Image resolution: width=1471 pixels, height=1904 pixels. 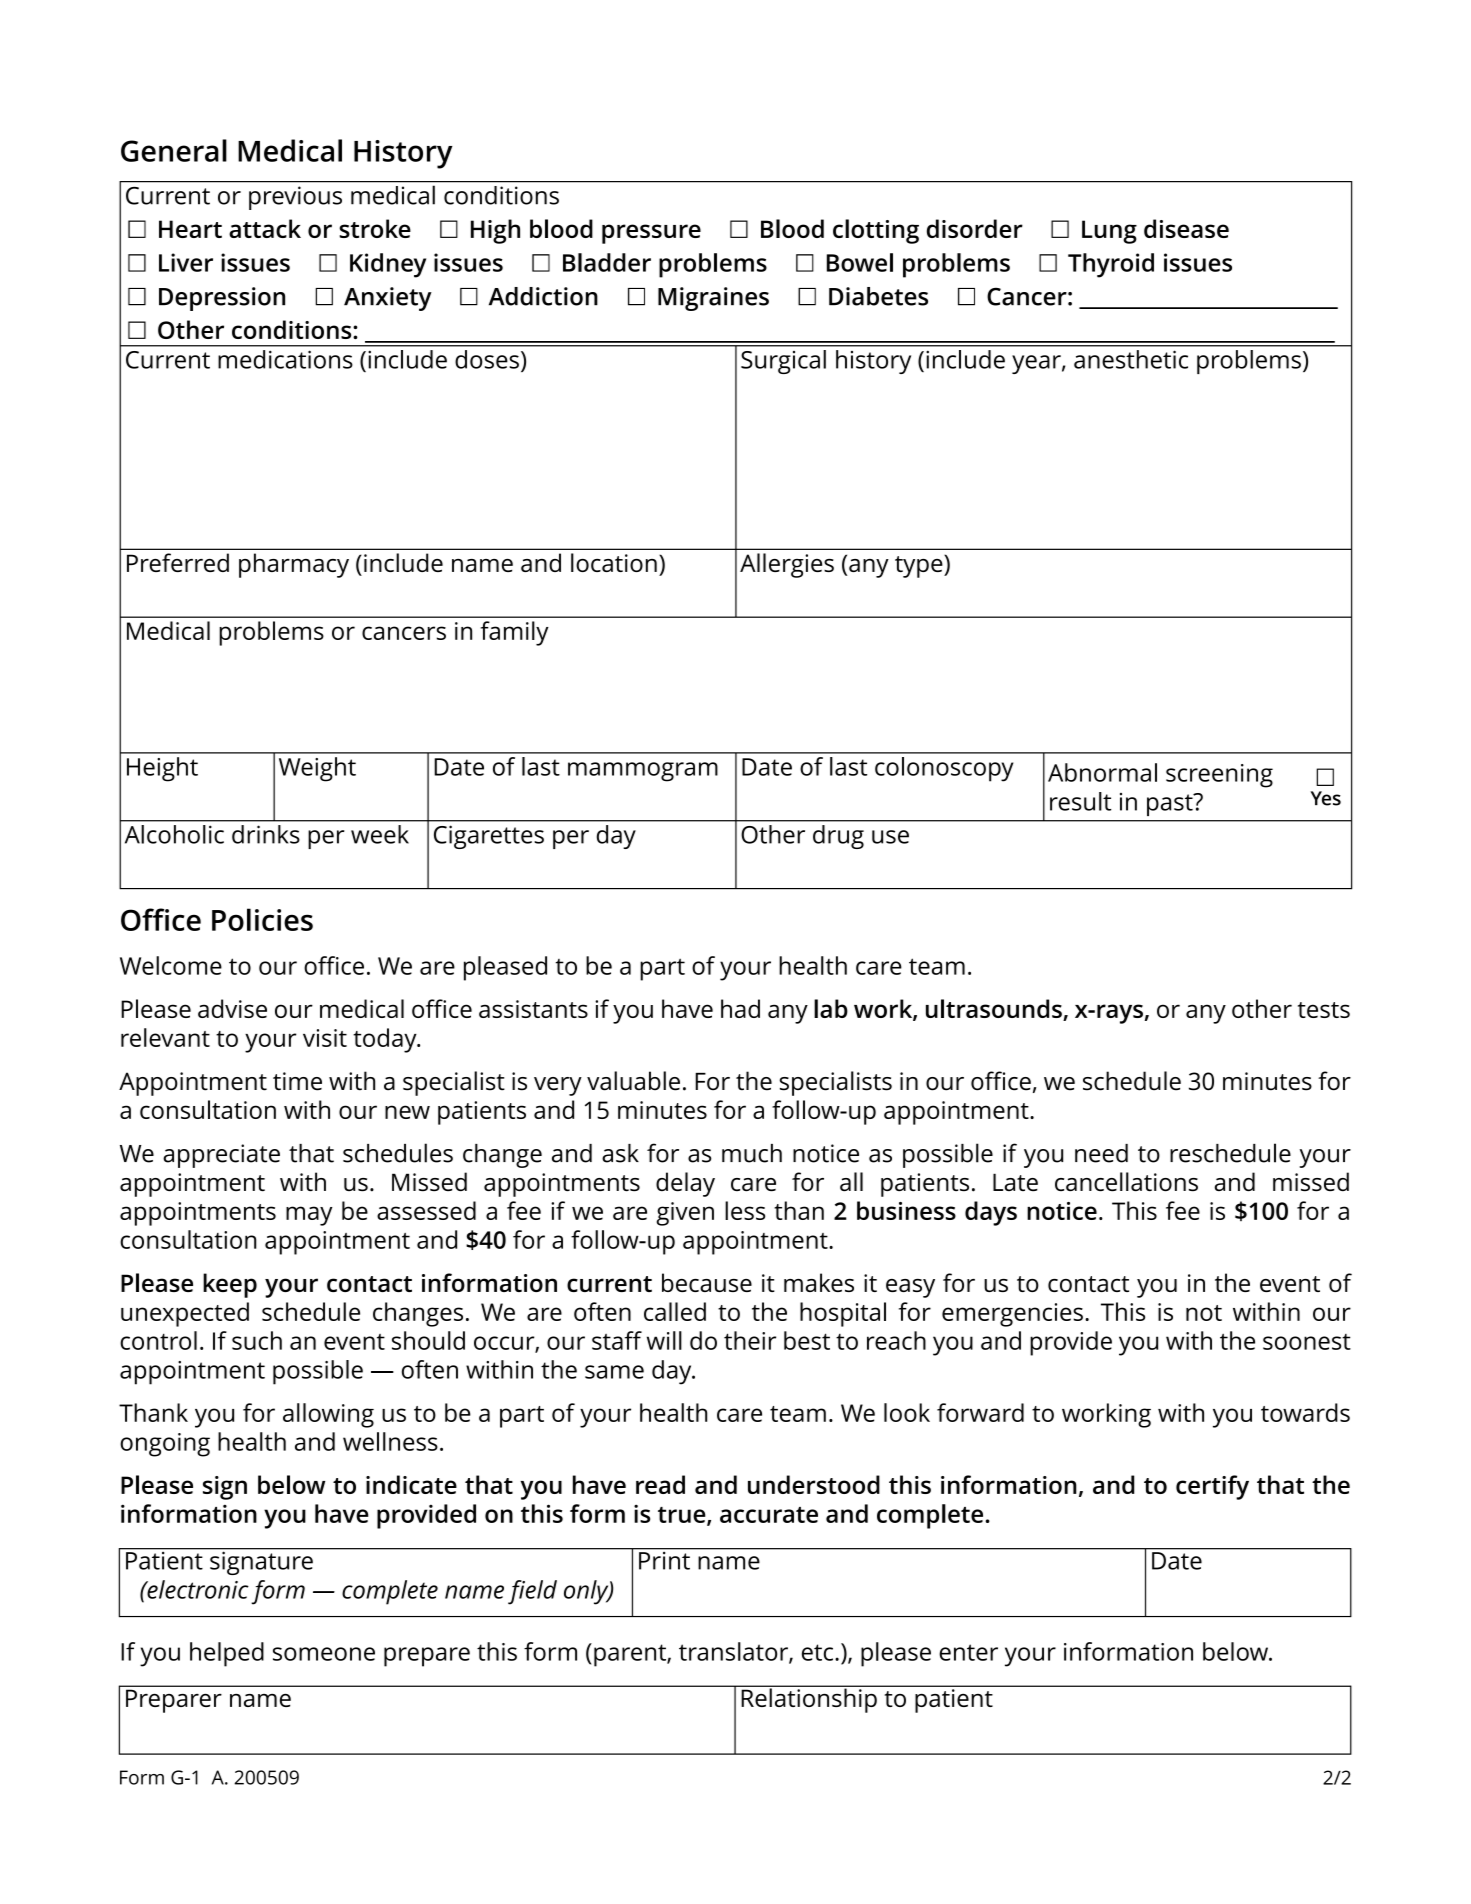 I want to click on someone, so click(x=324, y=1654).
